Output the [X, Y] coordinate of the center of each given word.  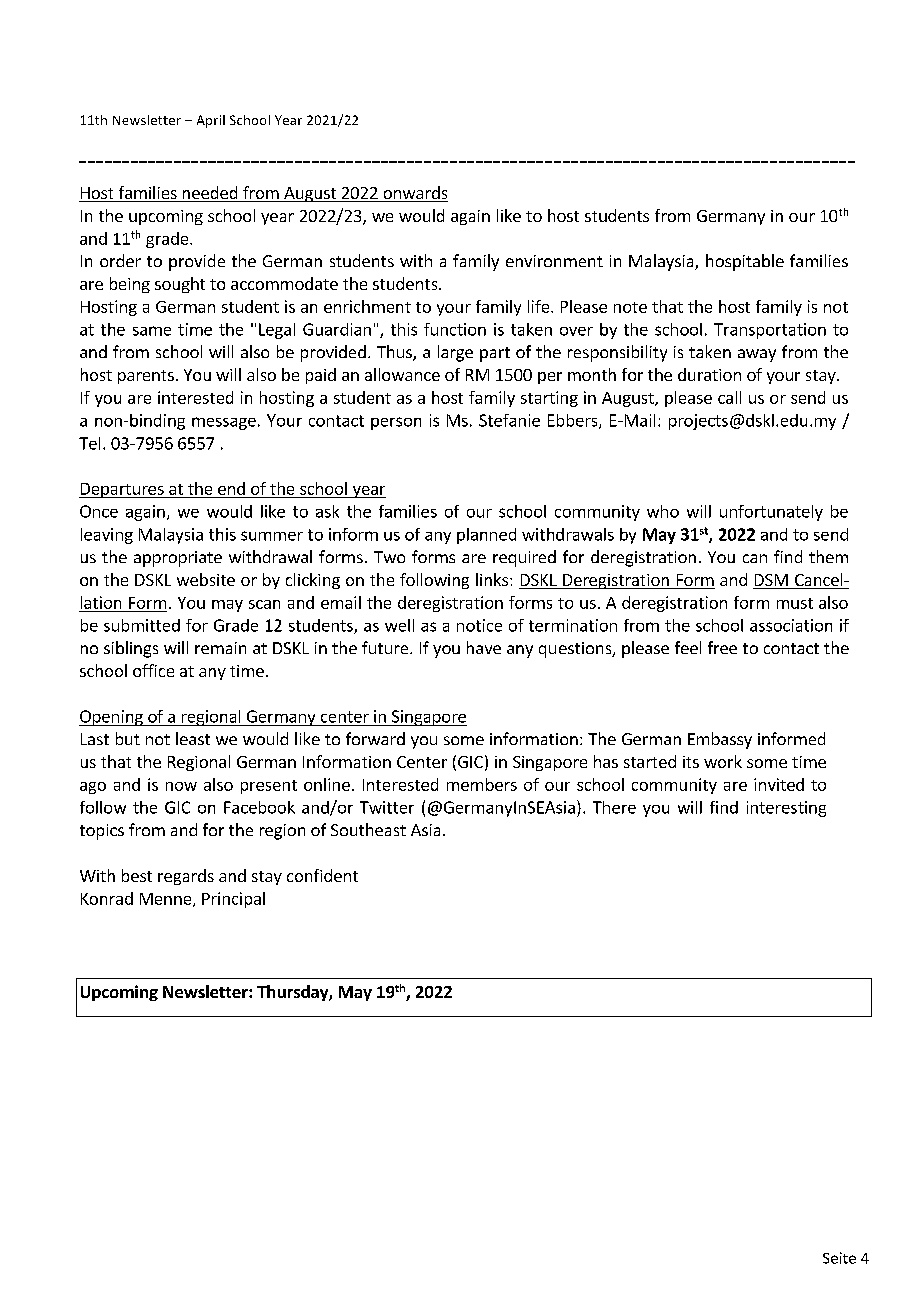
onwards [414, 194]
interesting [786, 809]
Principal [233, 900]
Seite [839, 1258]
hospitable [745, 262]
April [211, 121]
